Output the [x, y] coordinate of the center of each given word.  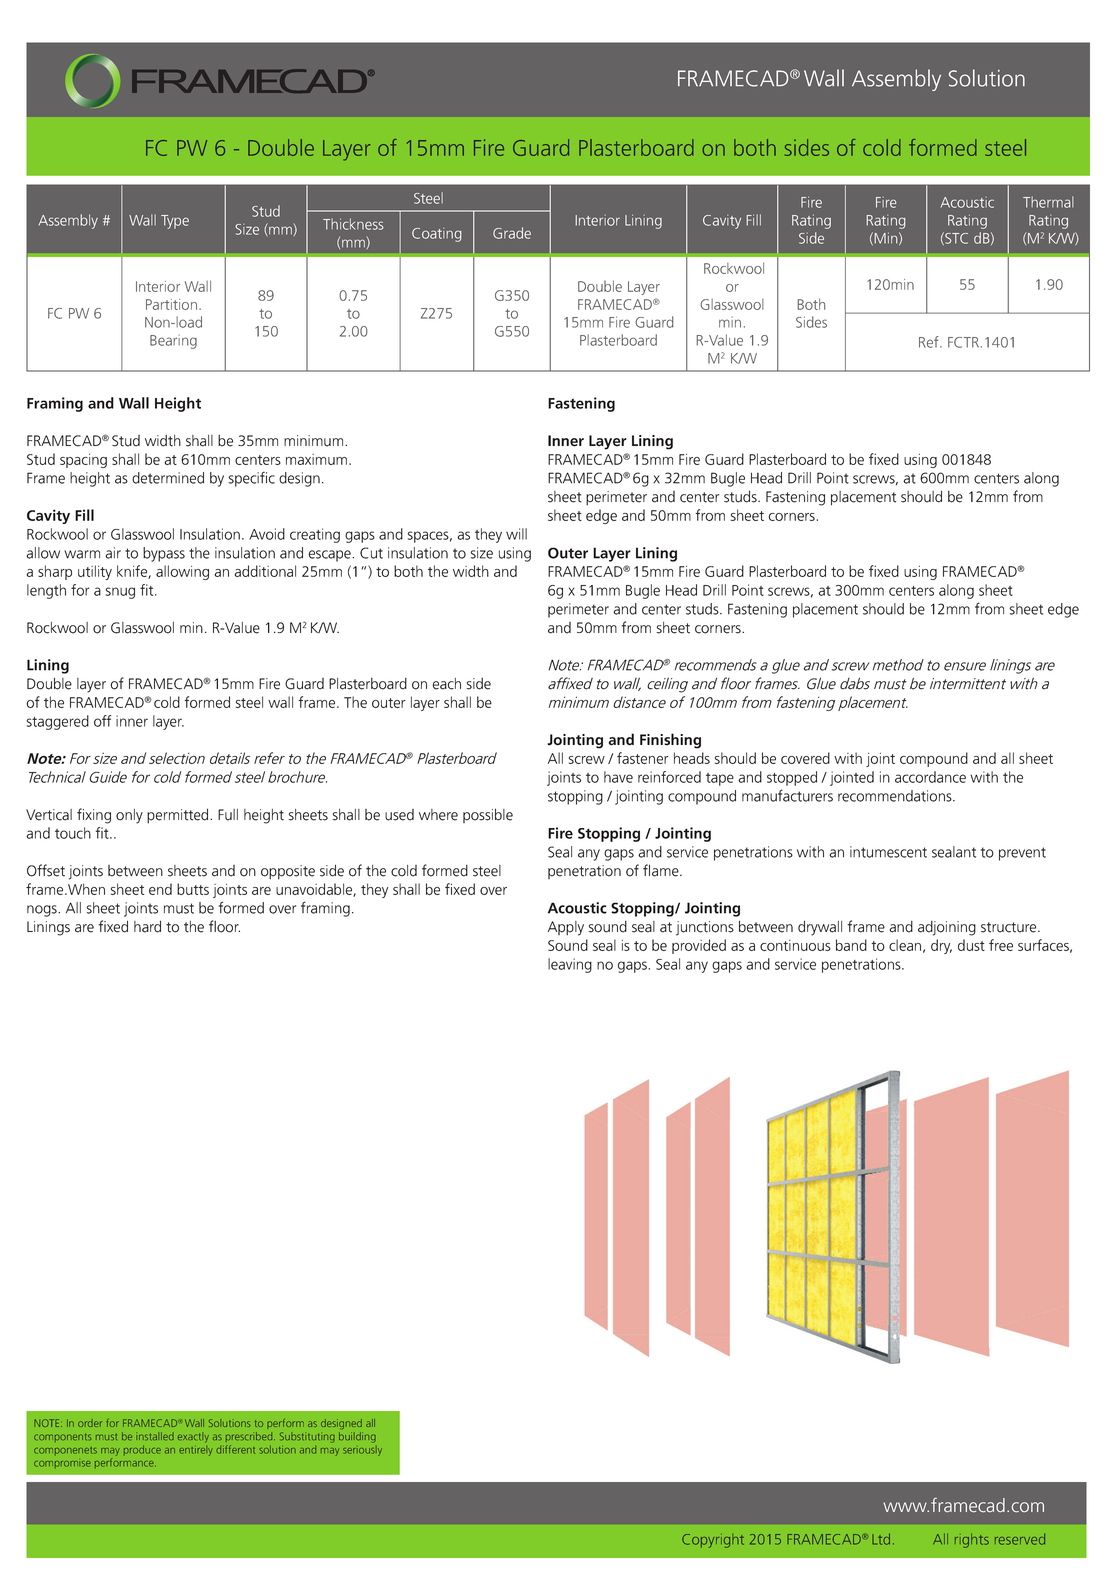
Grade [512, 233]
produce [142, 1450]
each [446, 684]
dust [971, 945]
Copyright [713, 1541]
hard [147, 926]
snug [120, 593]
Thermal [1048, 202]
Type [175, 222]
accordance [930, 777]
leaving [570, 965]
